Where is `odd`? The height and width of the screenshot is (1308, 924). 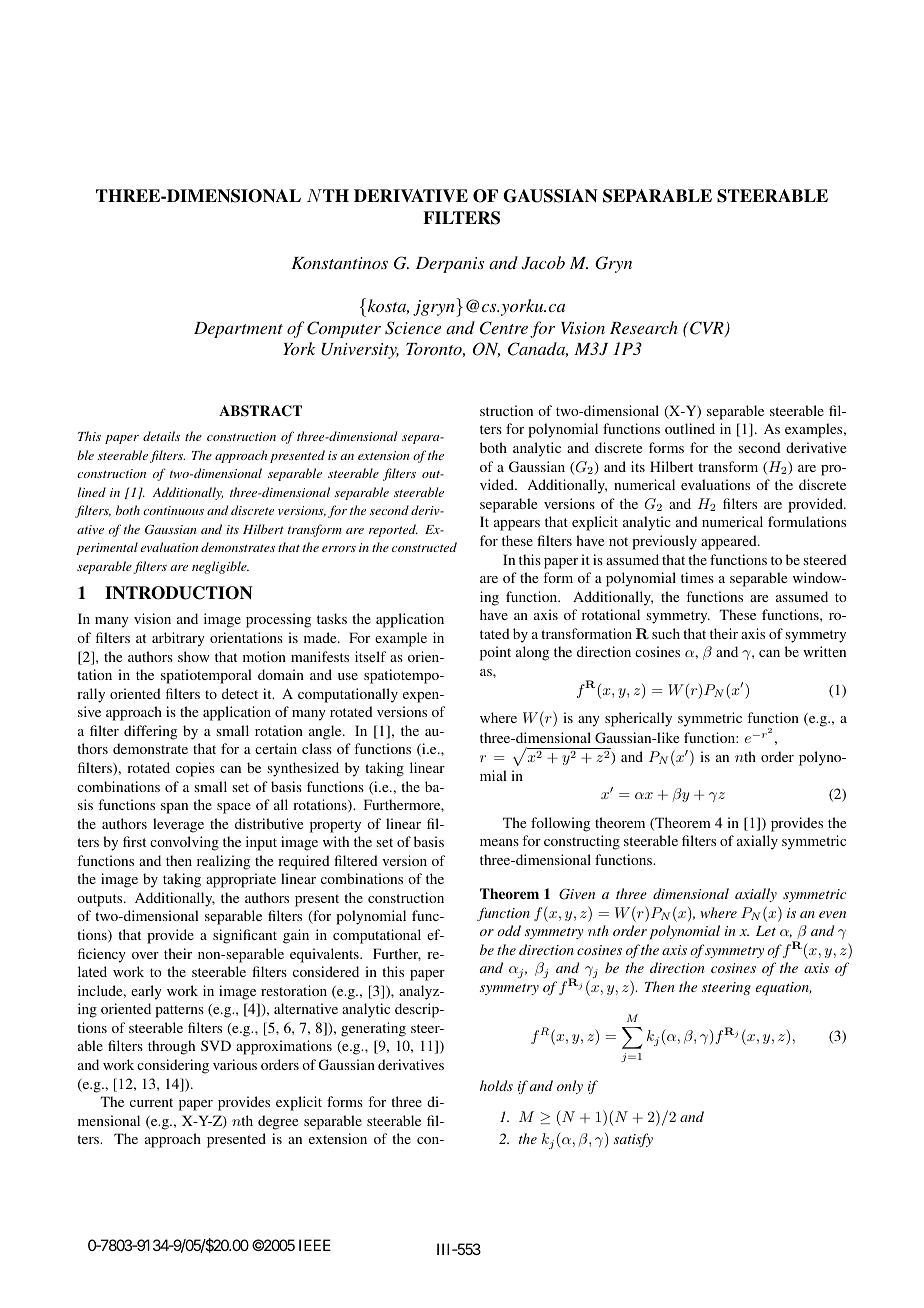
odd is located at coordinates (509, 930).
